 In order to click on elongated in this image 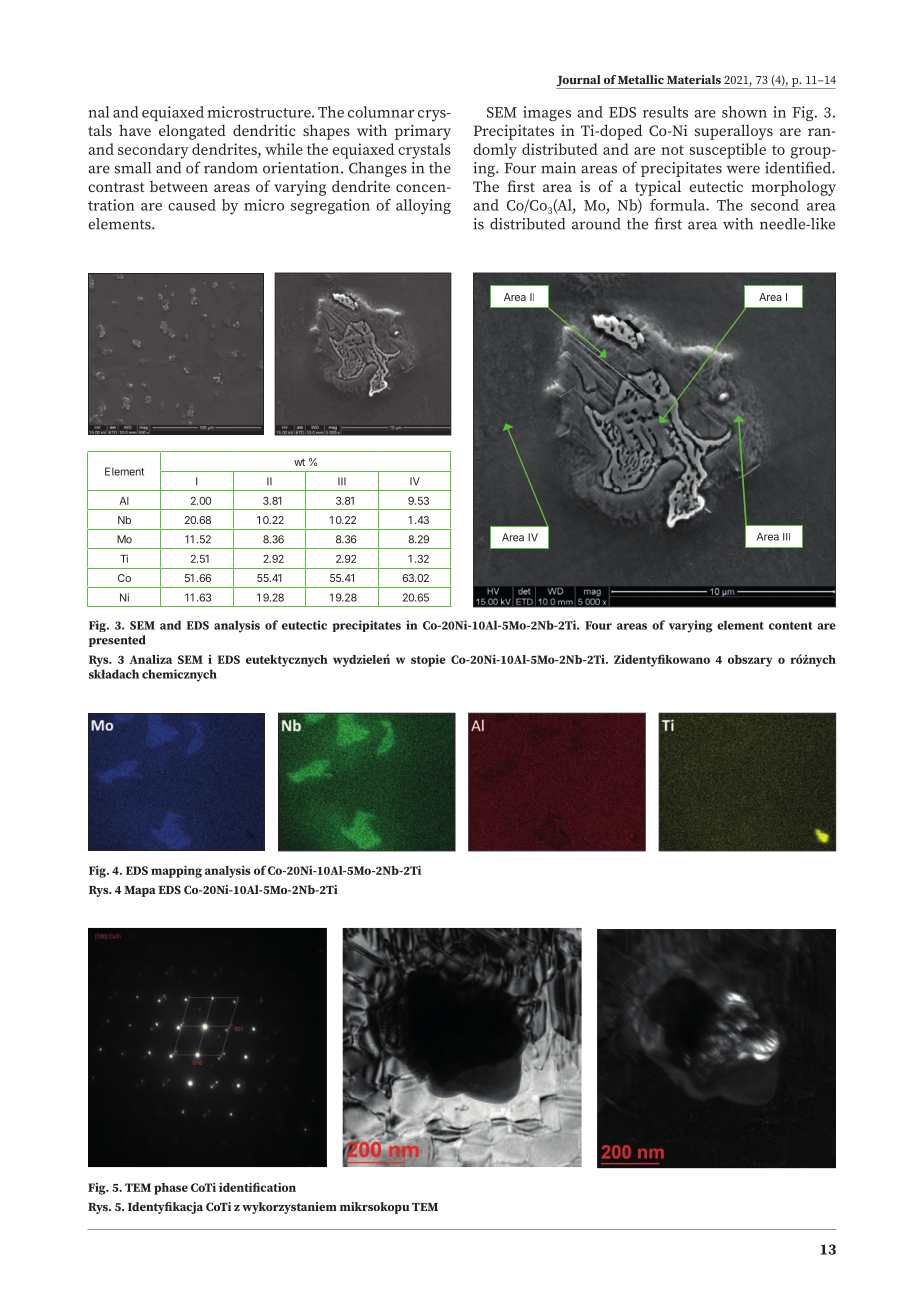, I will do `click(192, 132)`.
